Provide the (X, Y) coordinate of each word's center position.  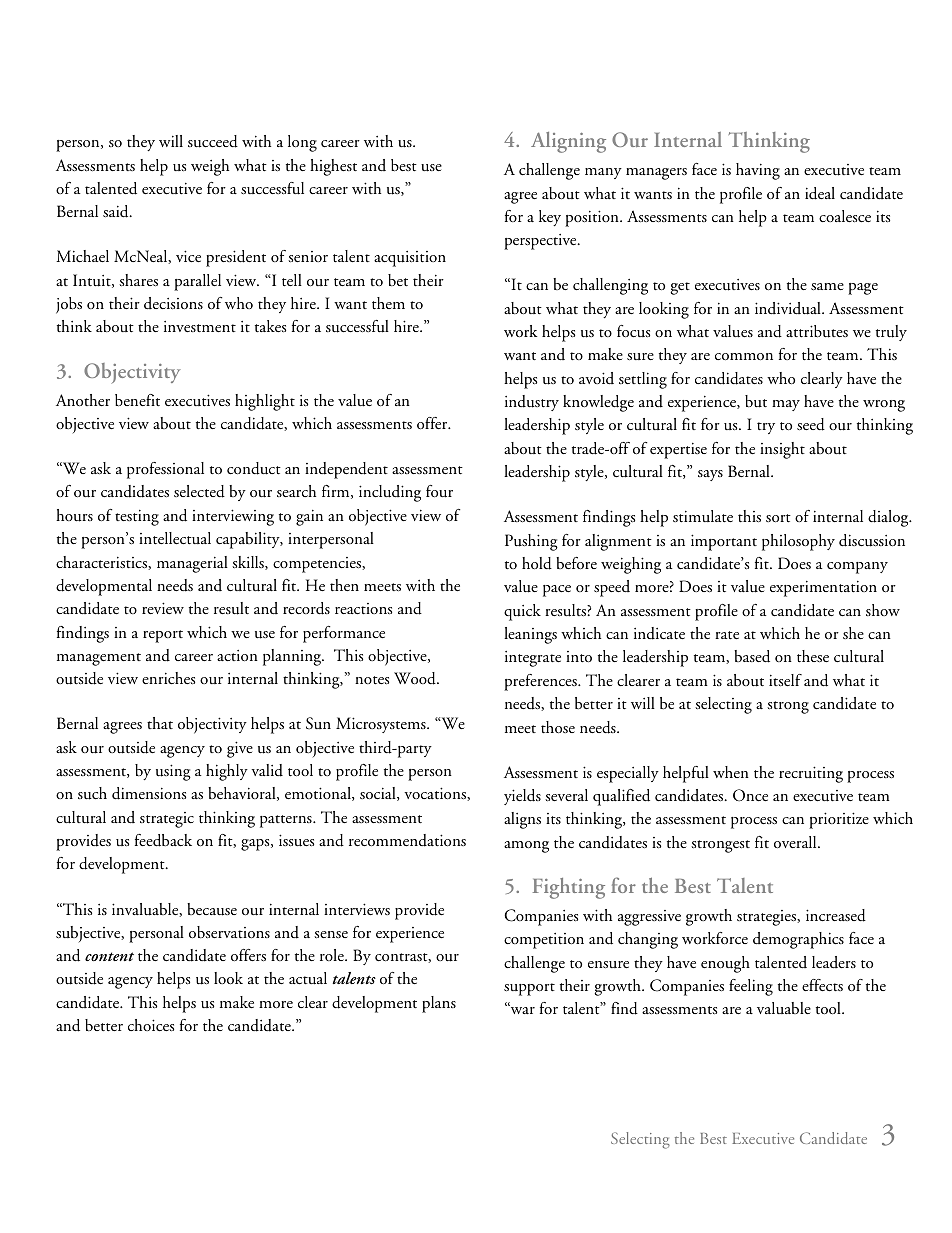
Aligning (568, 142)
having (758, 171)
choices (151, 1025)
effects (822, 985)
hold (537, 563)
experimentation (823, 589)
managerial (192, 564)
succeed (213, 141)
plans (439, 1004)
